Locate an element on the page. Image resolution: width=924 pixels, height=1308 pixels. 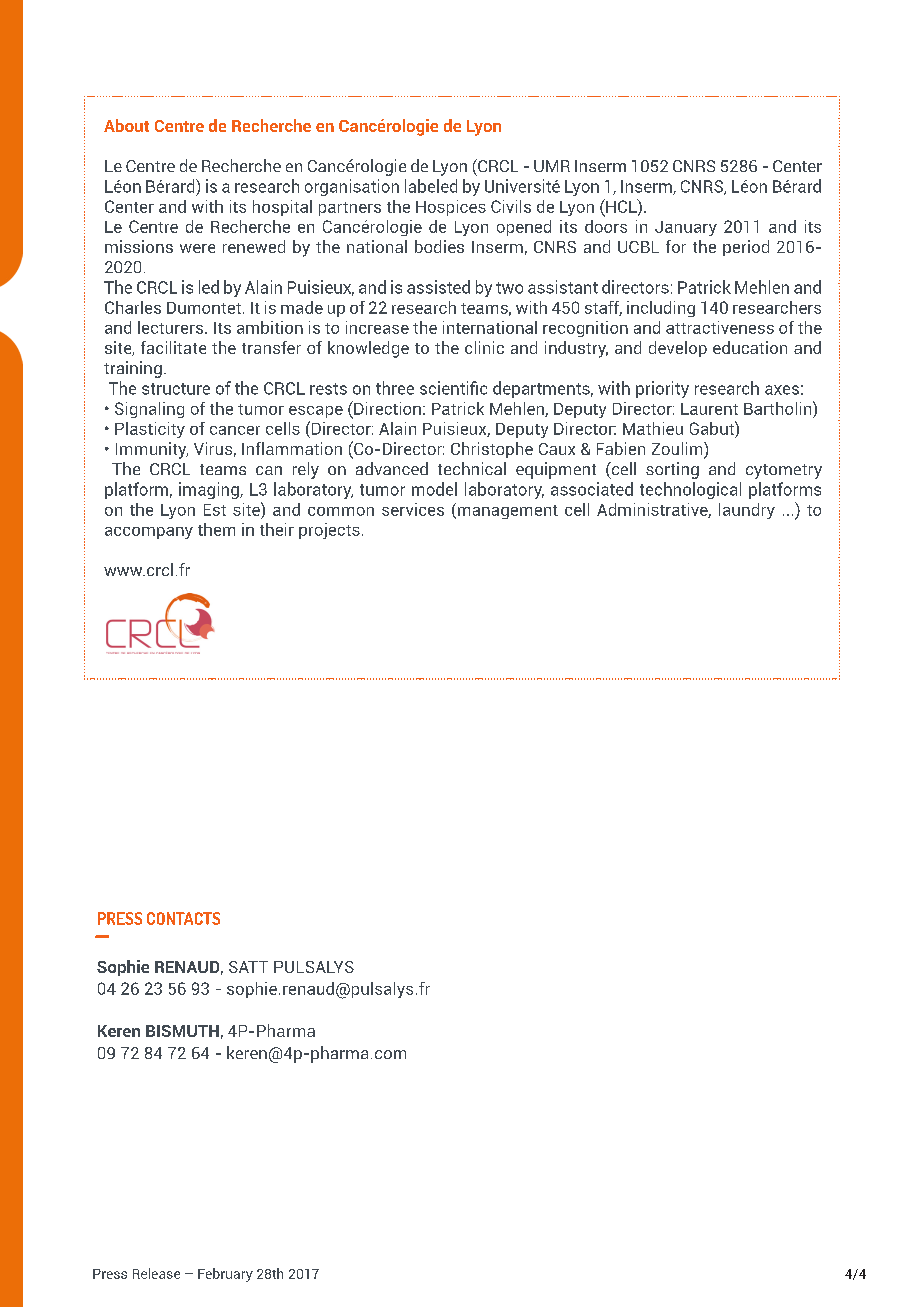
labeled is located at coordinates (431, 186).
